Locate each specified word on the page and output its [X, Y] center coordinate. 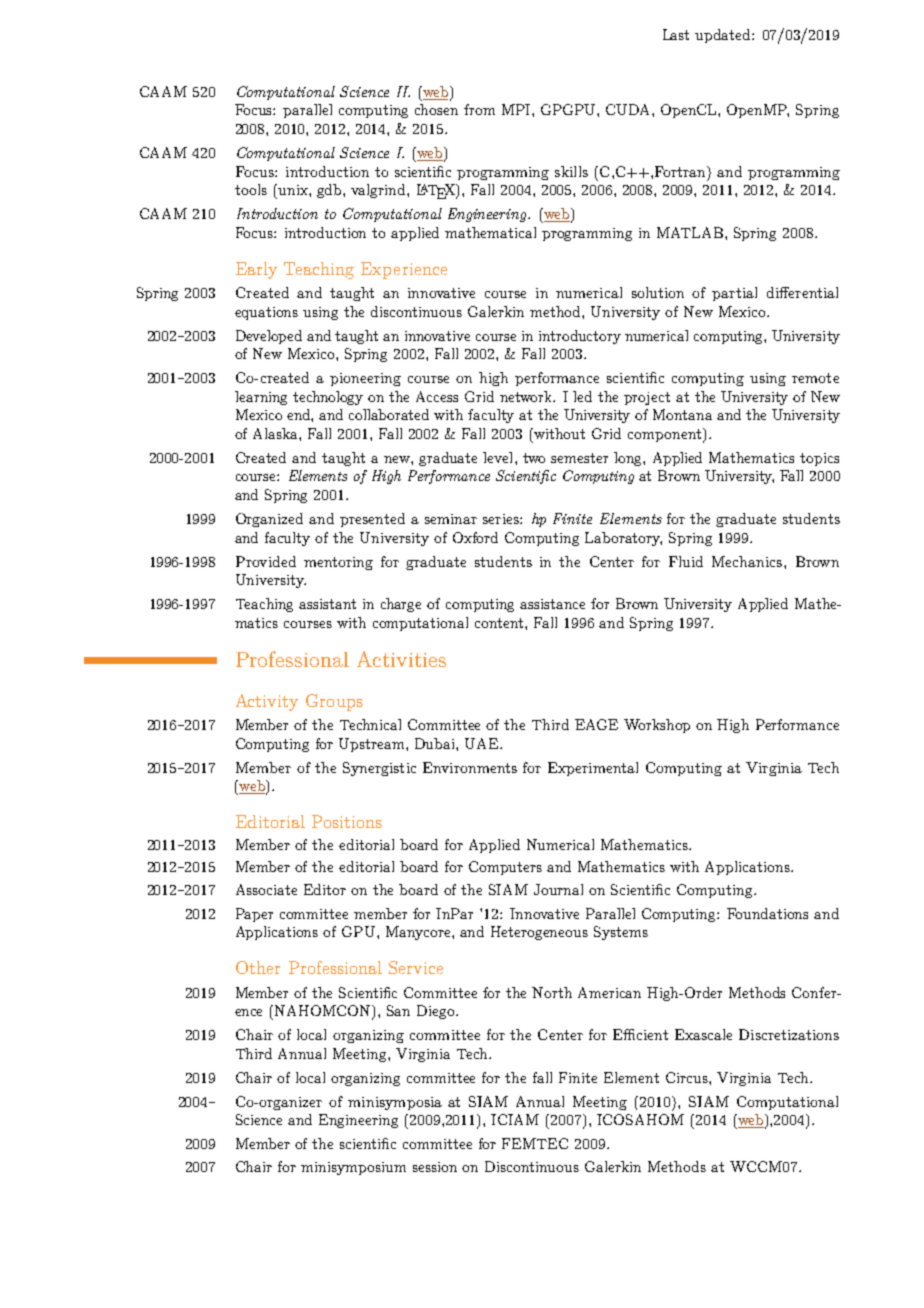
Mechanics [748, 561]
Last [676, 34]
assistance [552, 604]
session [435, 1167]
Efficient [640, 1034]
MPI [517, 109]
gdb [330, 191]
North [552, 992]
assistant [327, 604]
